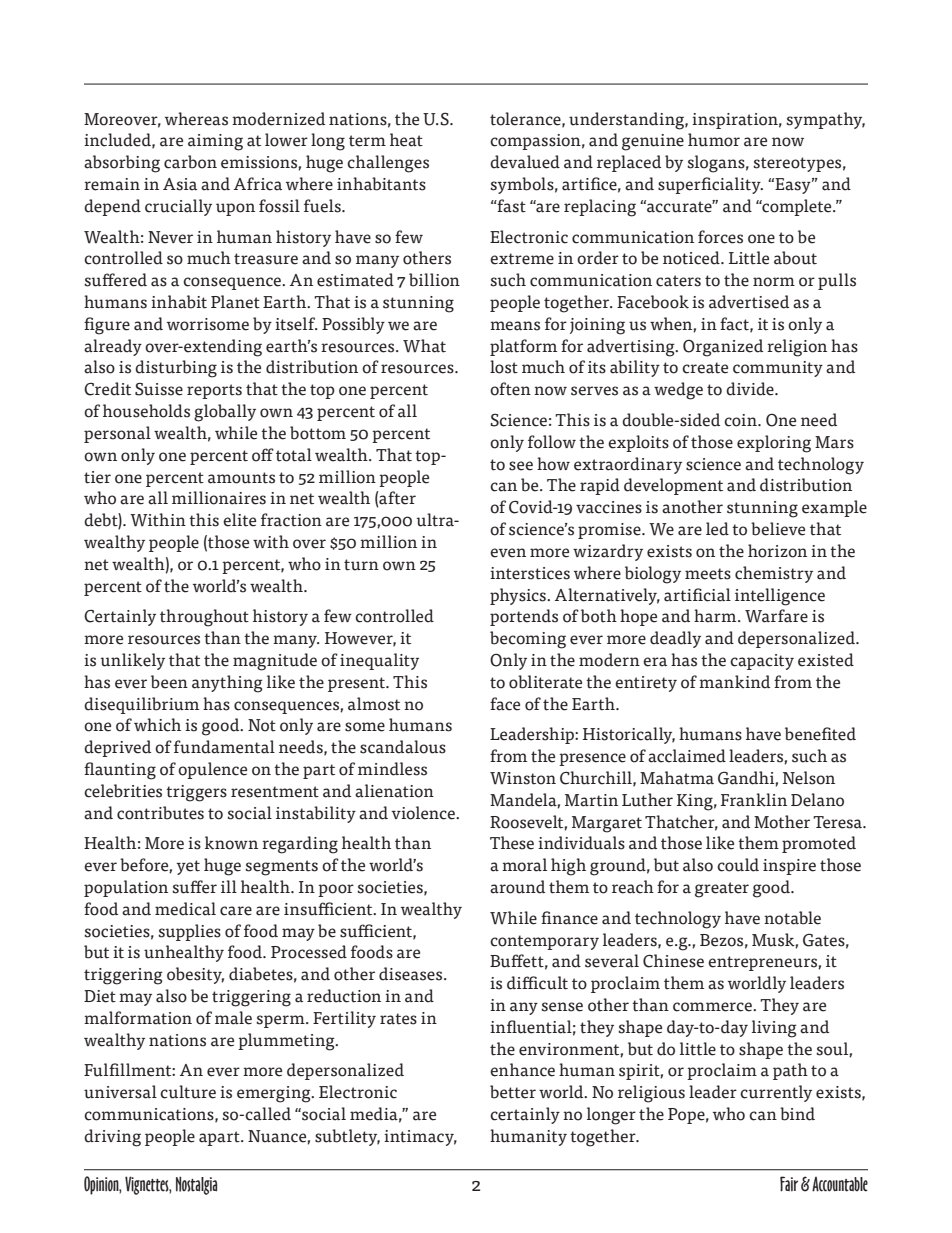 The width and height of the image is (952, 1233). What do you see at coordinates (513, 1092) in the image?
I see `better` at bounding box center [513, 1092].
